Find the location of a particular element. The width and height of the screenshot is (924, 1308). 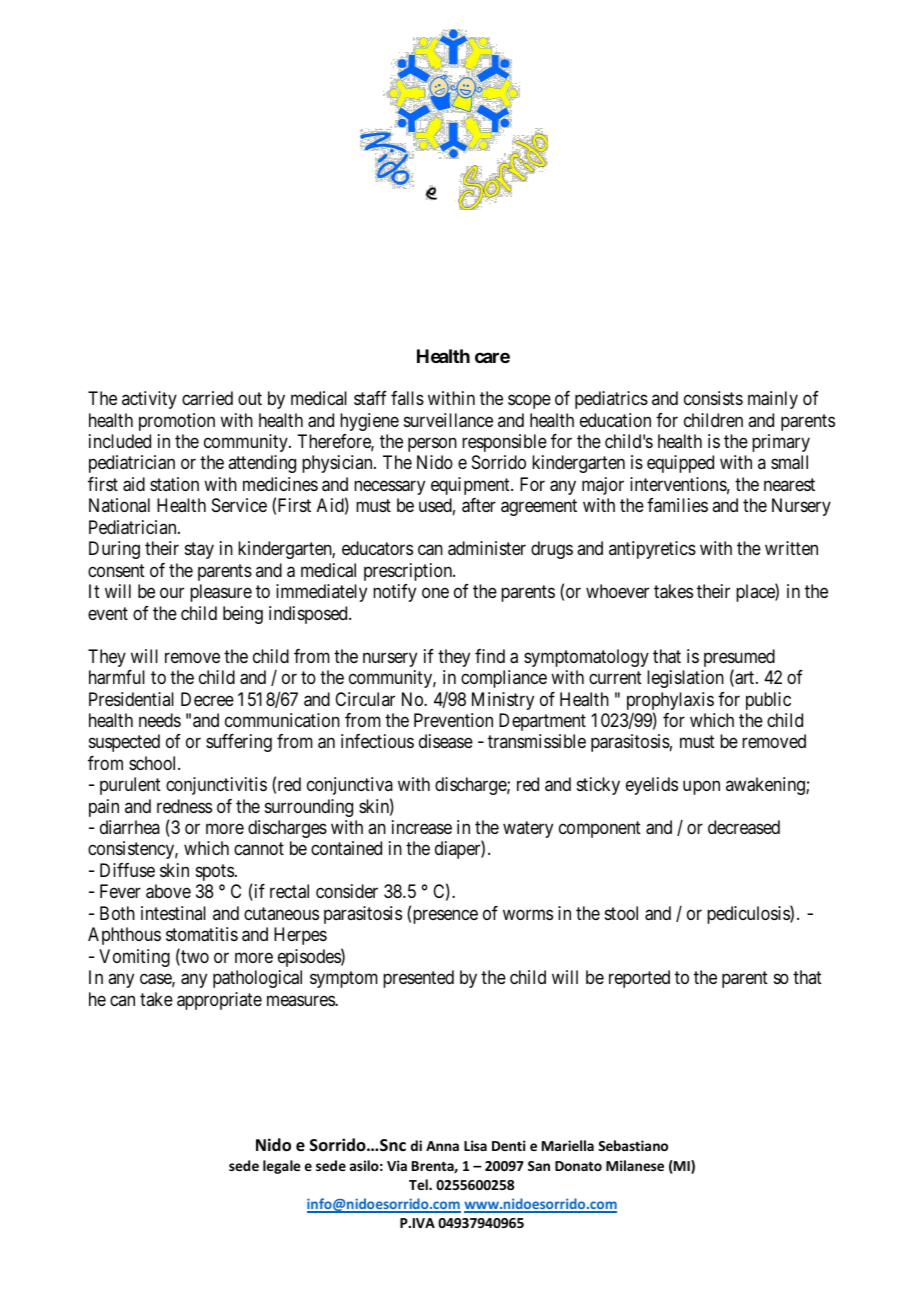

stool is located at coordinates (621, 913).
